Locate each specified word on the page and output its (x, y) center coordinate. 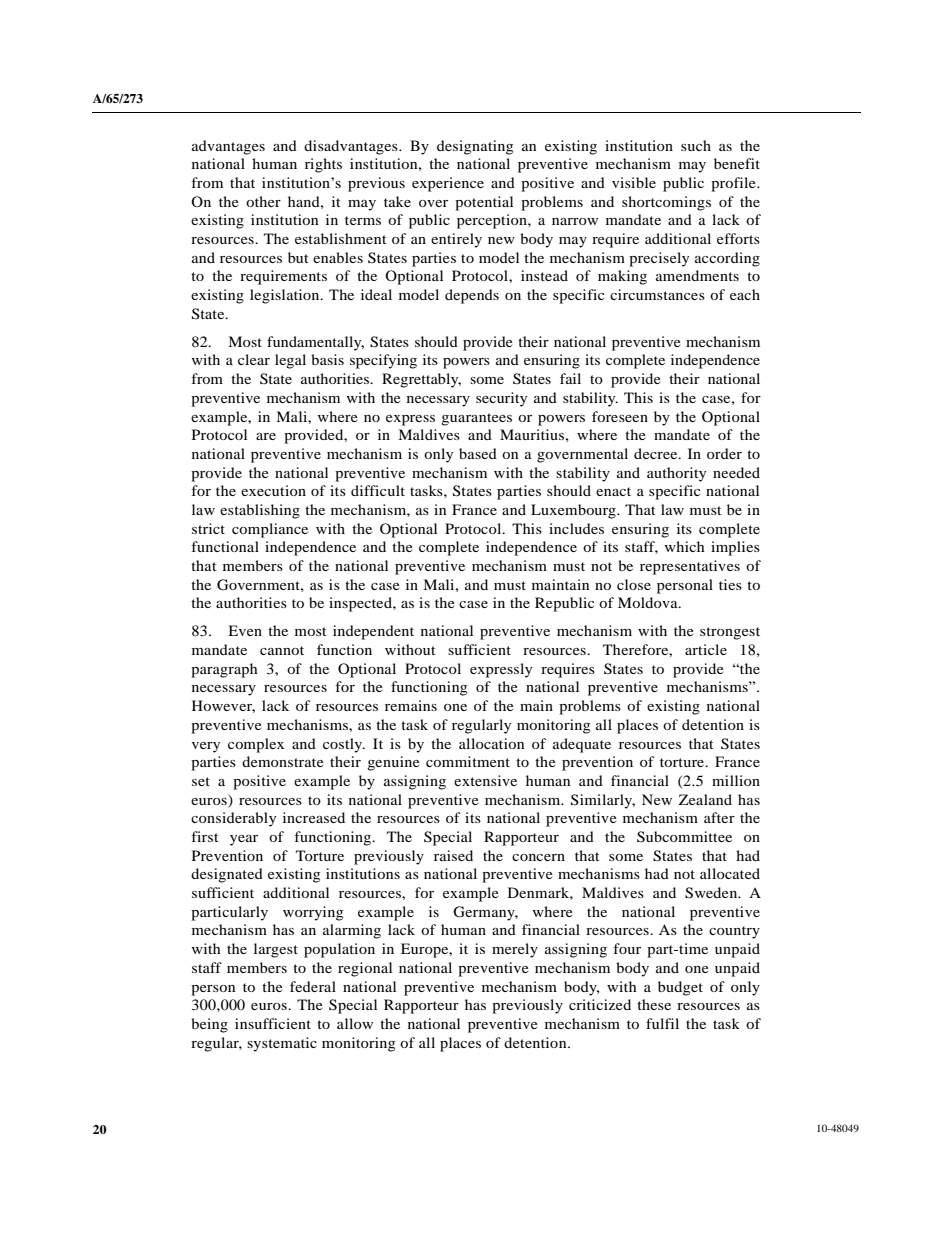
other (263, 201)
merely (515, 950)
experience (448, 184)
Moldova (649, 602)
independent (373, 632)
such (696, 145)
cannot (282, 650)
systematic (282, 1044)
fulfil (662, 1023)
